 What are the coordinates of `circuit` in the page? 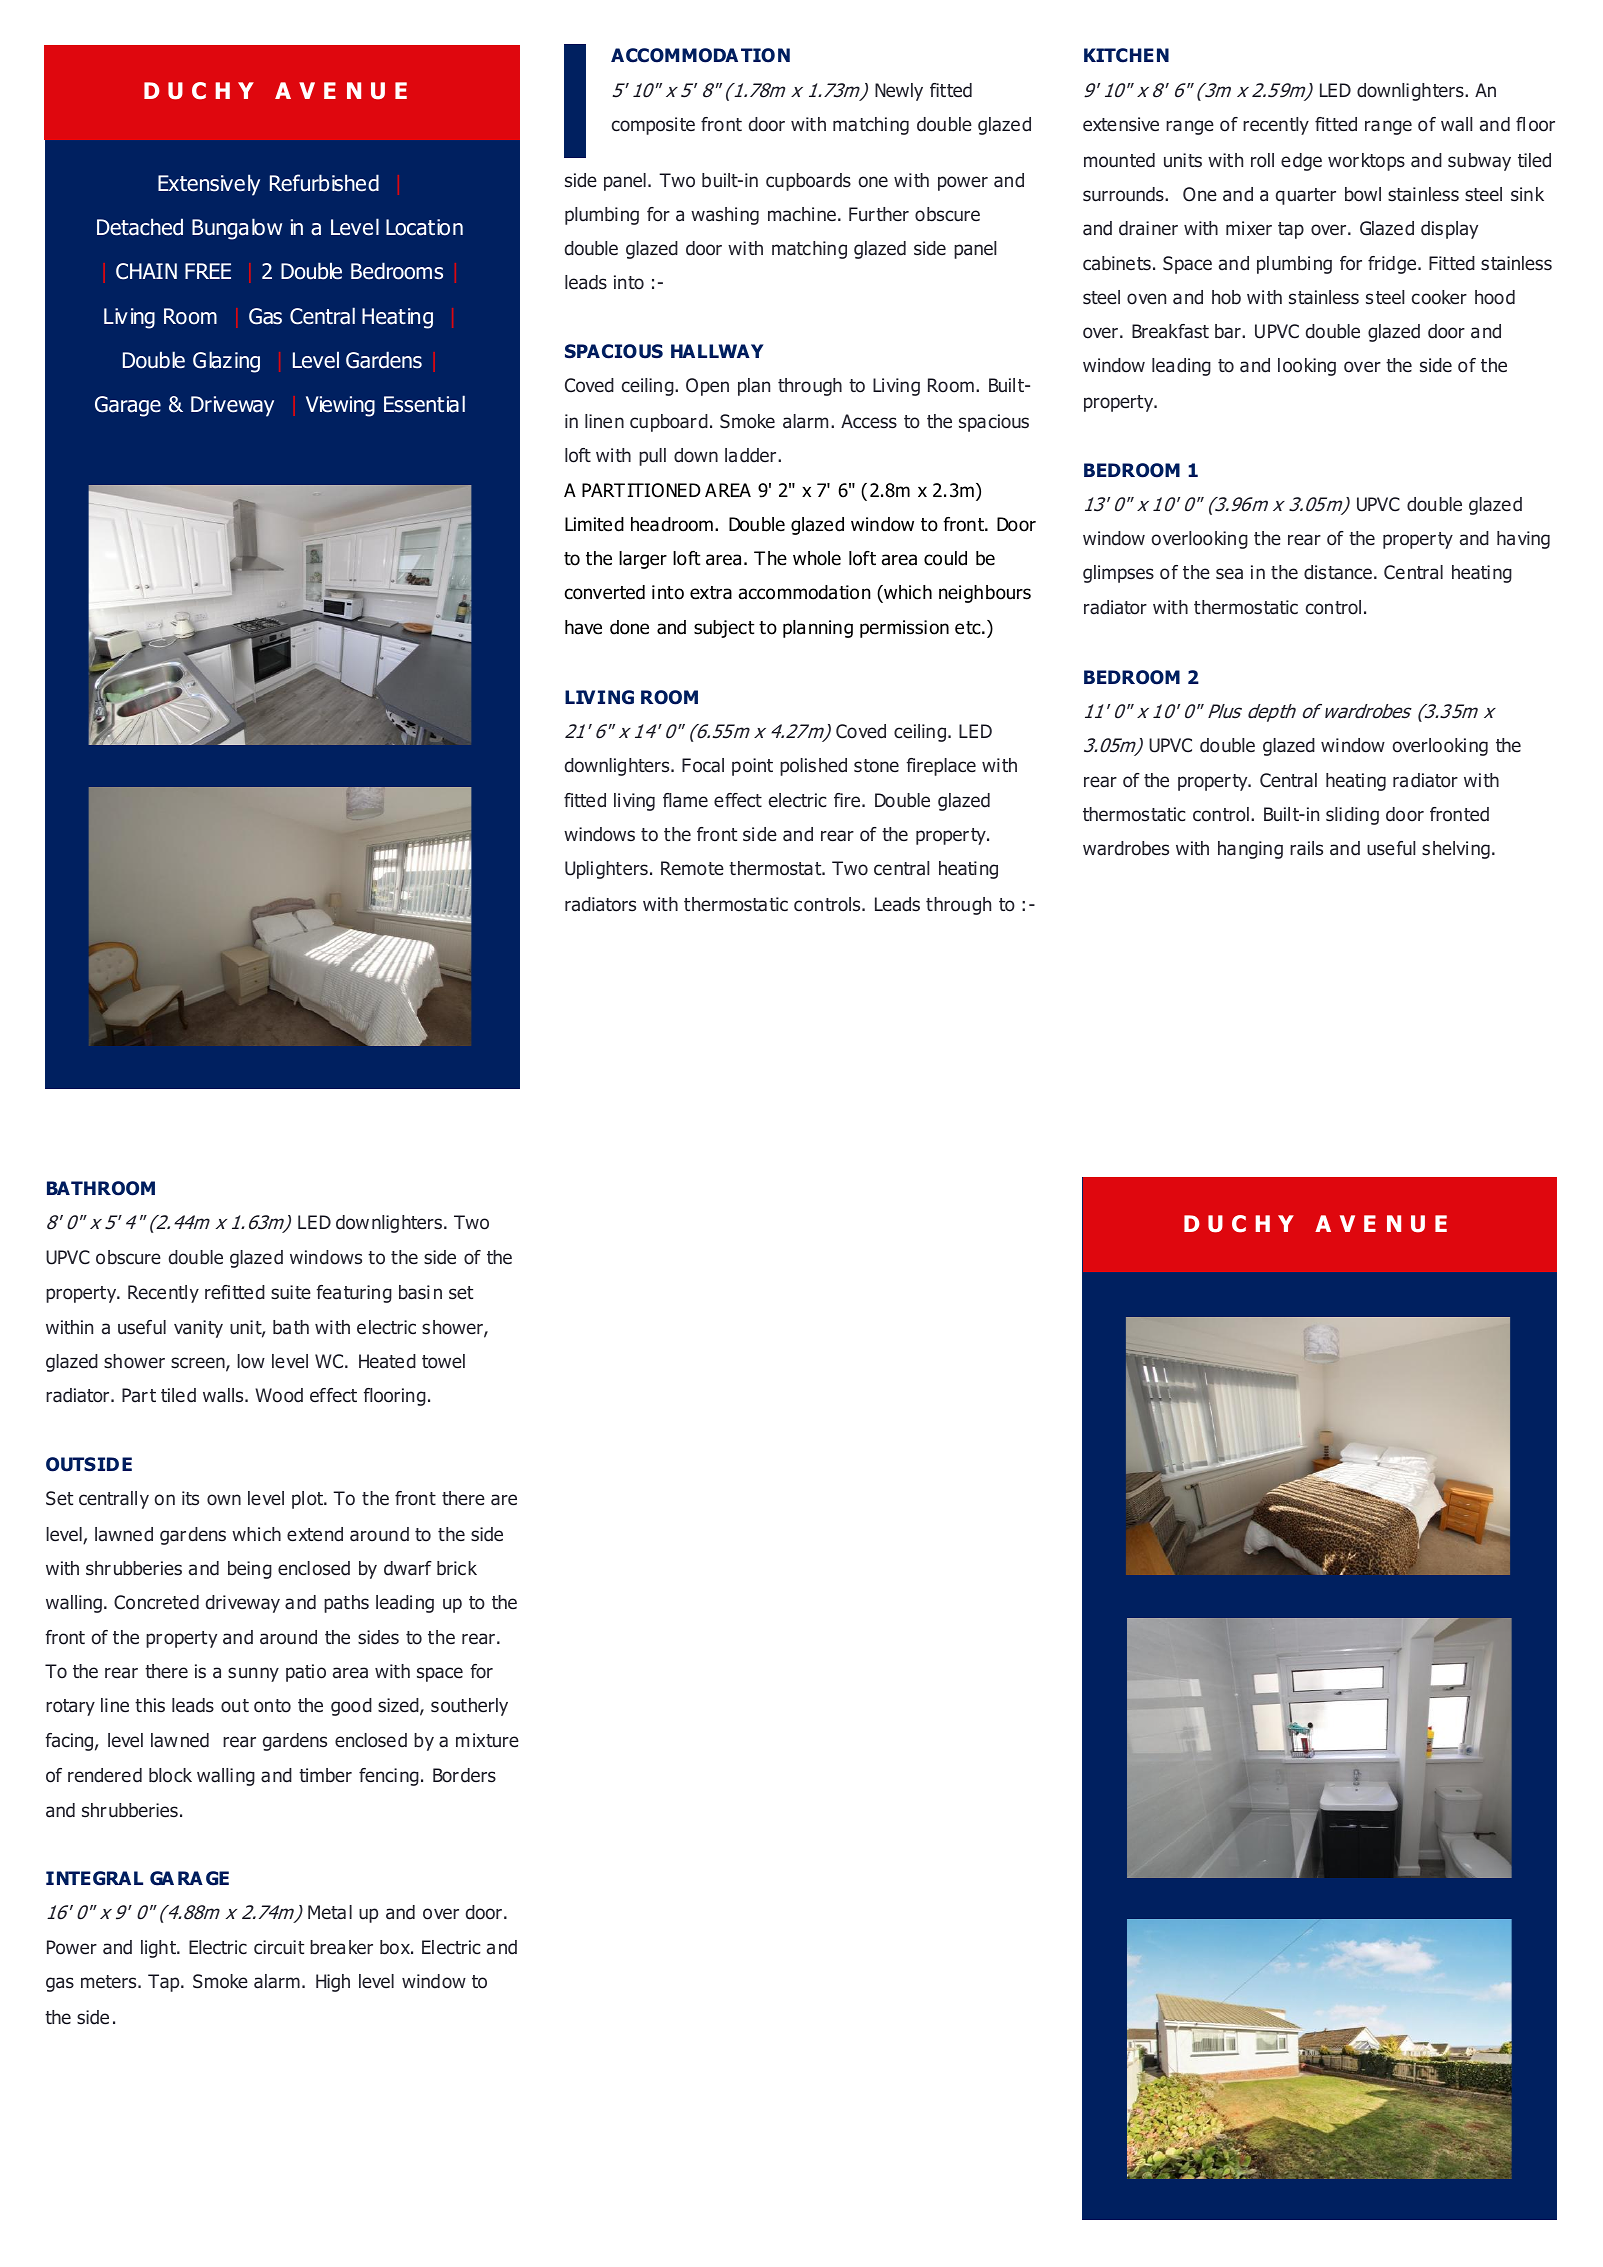 It's located at (279, 1947).
